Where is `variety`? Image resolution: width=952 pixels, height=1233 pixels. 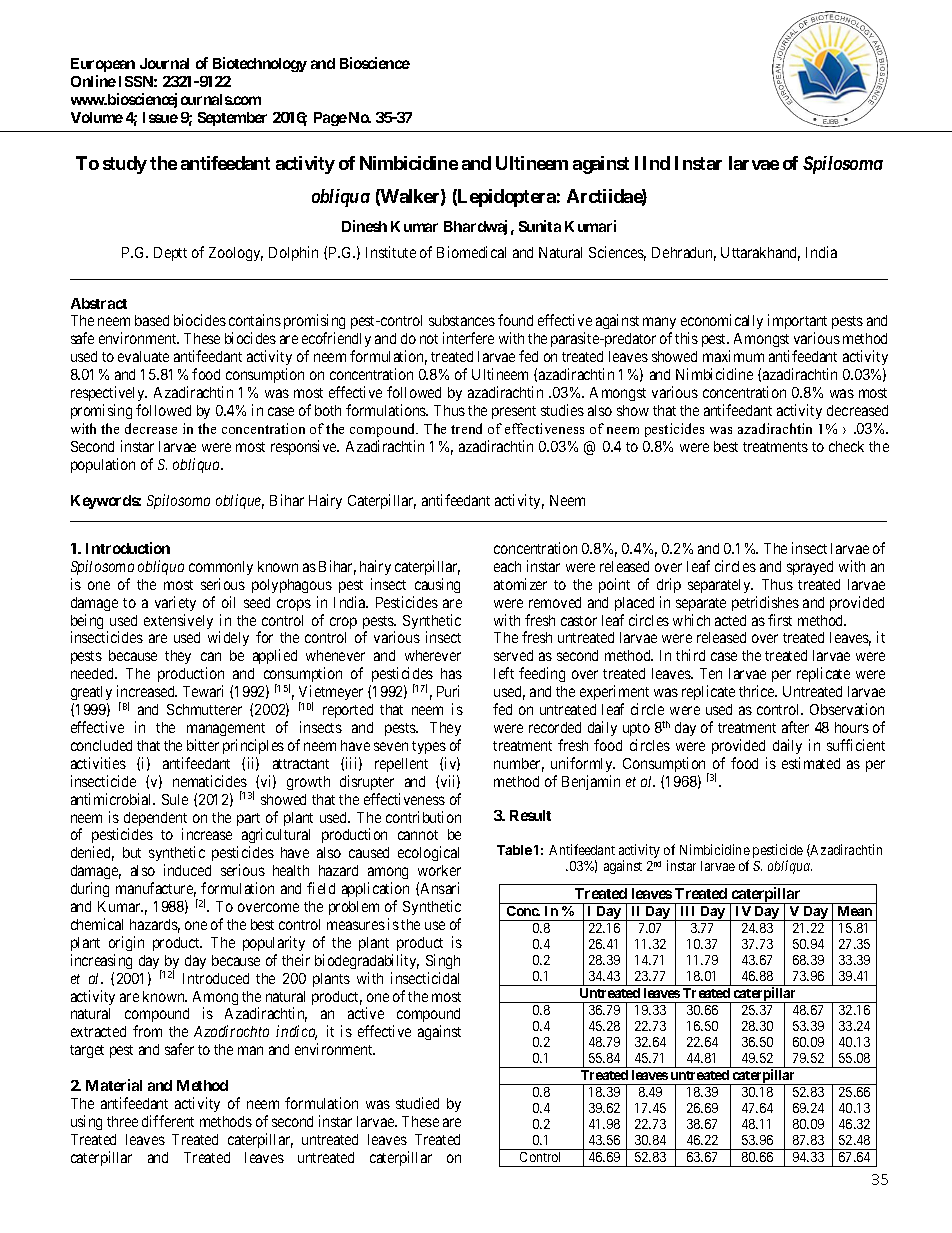 variety is located at coordinates (175, 603).
